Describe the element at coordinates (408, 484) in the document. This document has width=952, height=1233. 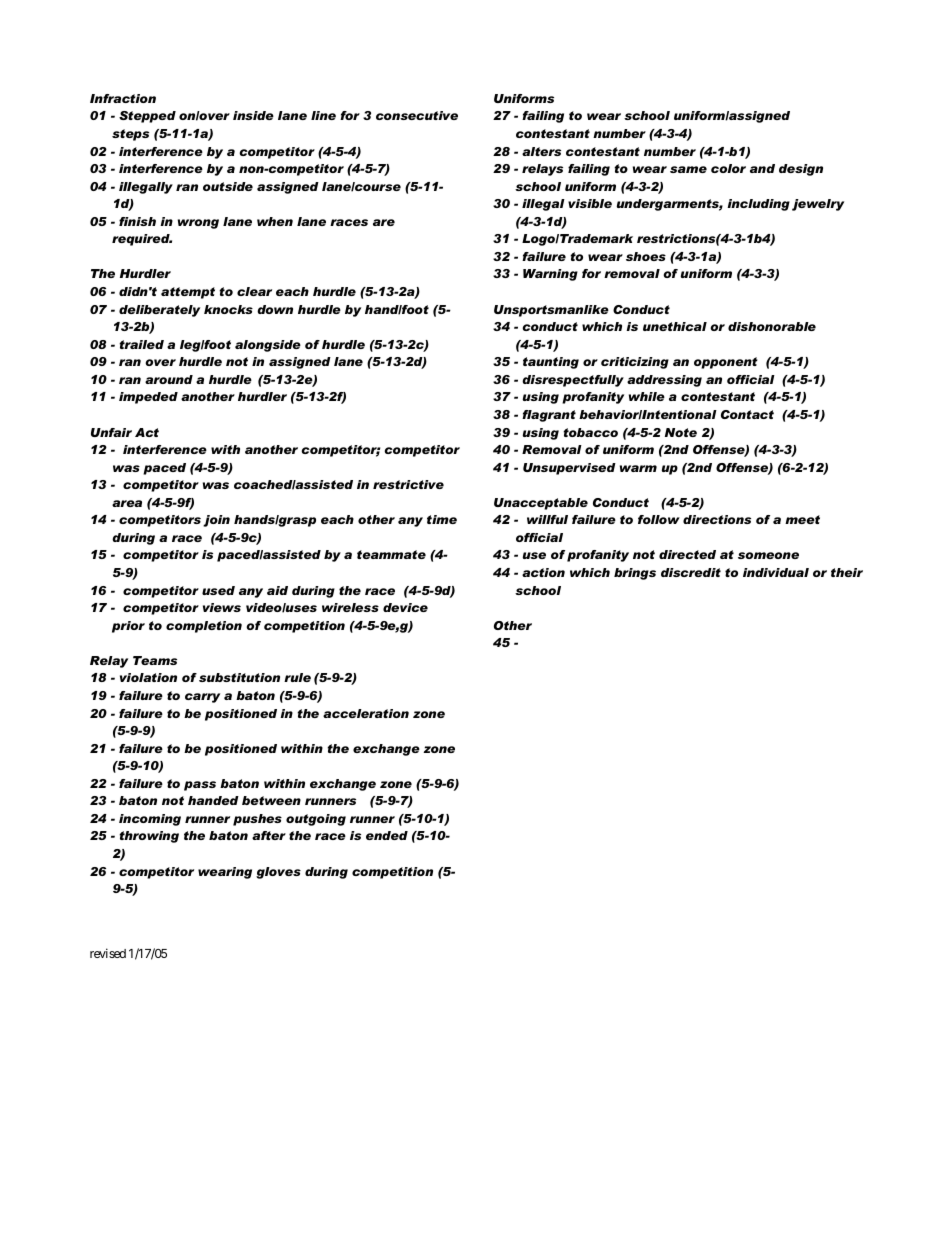
I see `restrictive` at that location.
